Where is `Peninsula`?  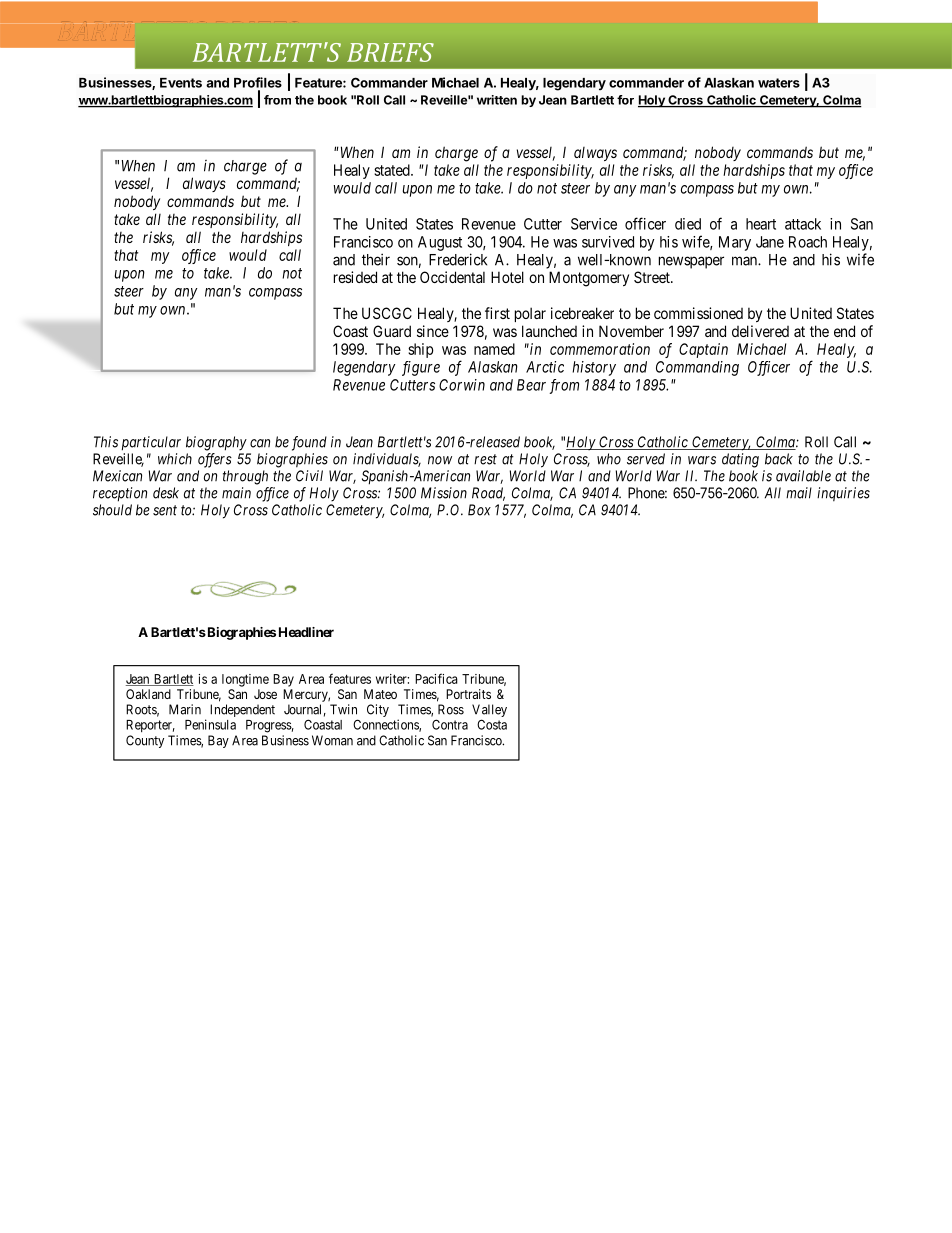
Peninsula is located at coordinates (210, 724).
